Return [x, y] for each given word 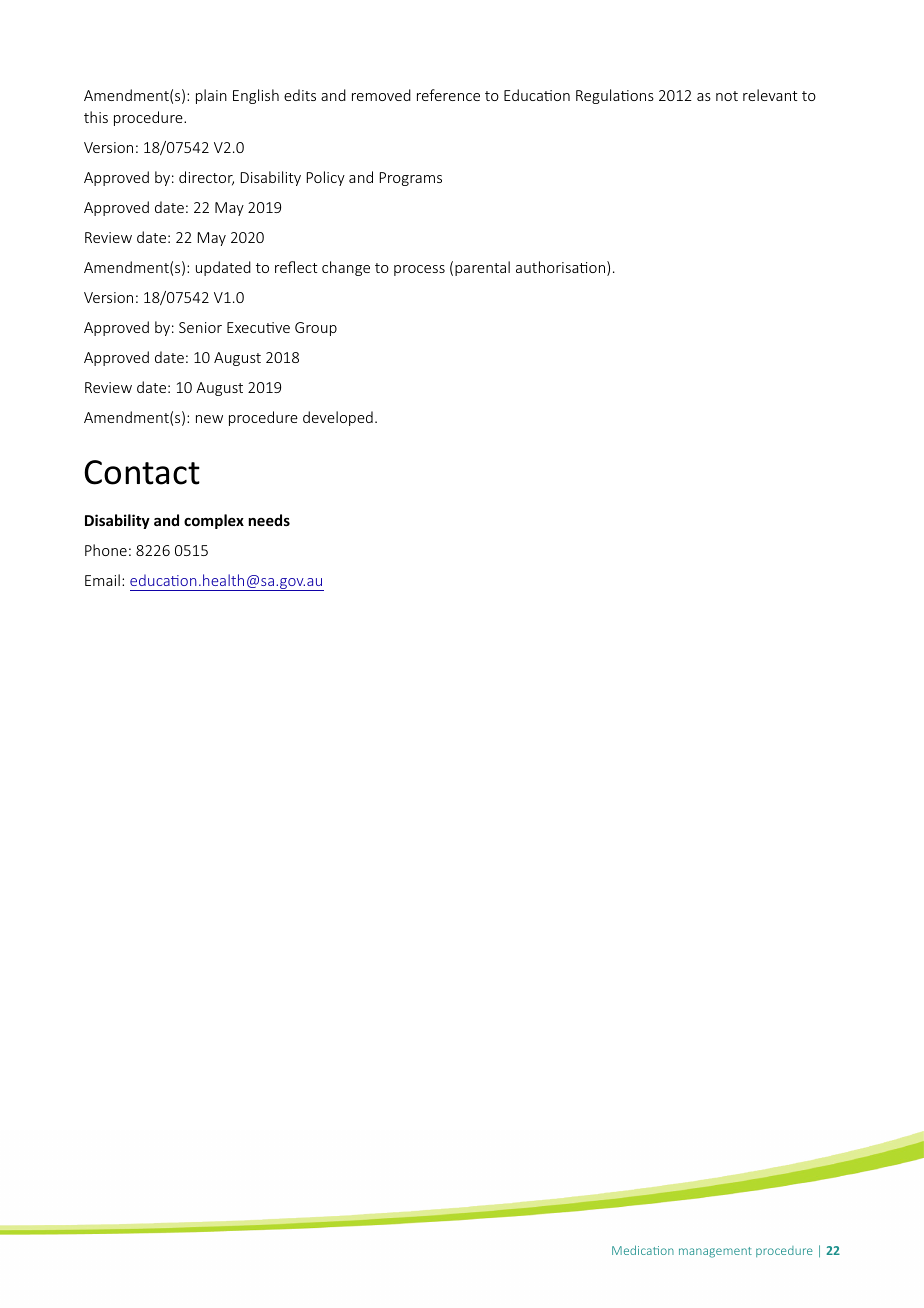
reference [448, 95]
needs [269, 520]
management [715, 1252]
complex [214, 521]
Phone [106, 550]
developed [338, 418]
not [727, 96]
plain [211, 96]
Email [102, 580]
